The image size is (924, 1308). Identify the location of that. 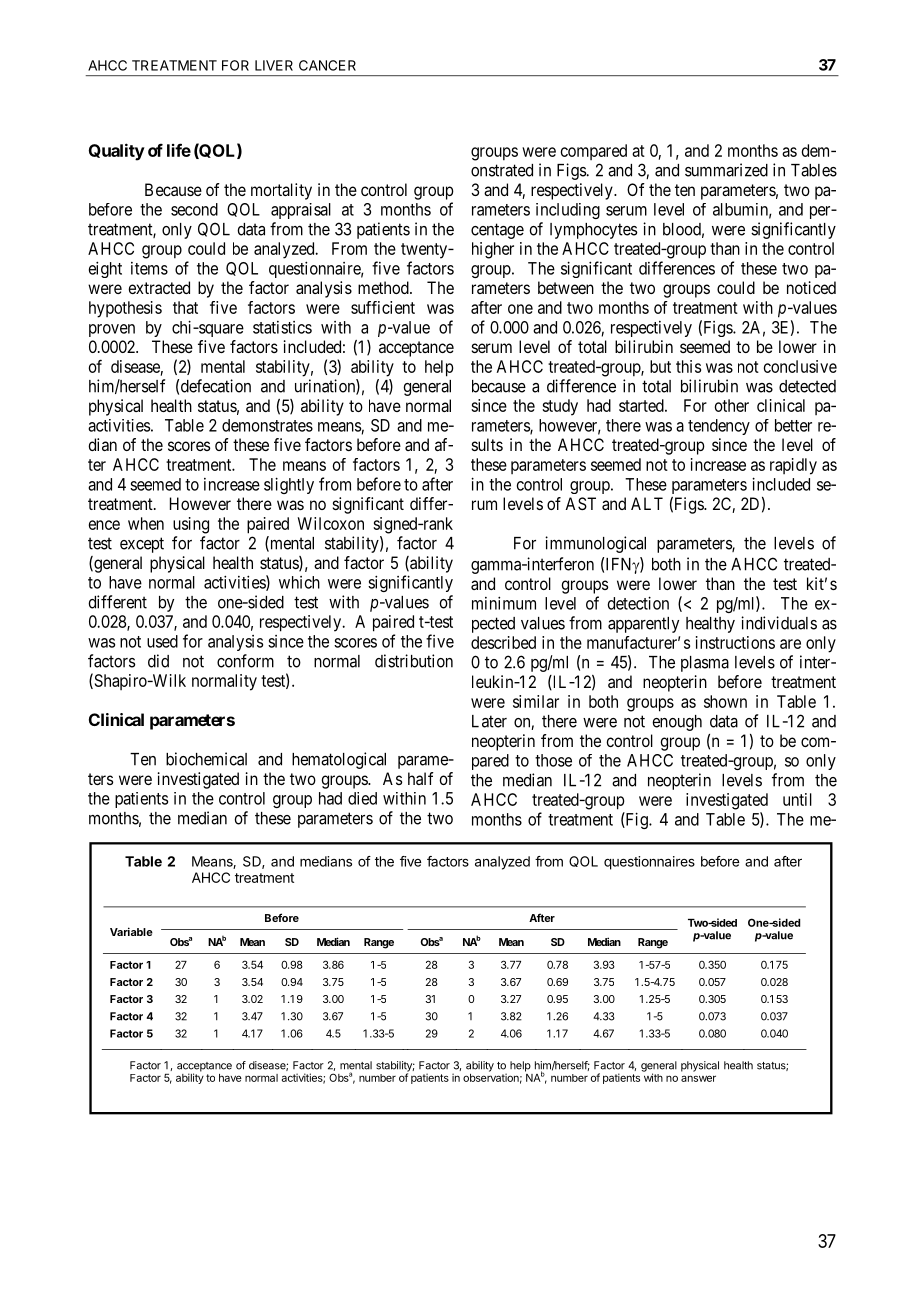
(185, 307).
